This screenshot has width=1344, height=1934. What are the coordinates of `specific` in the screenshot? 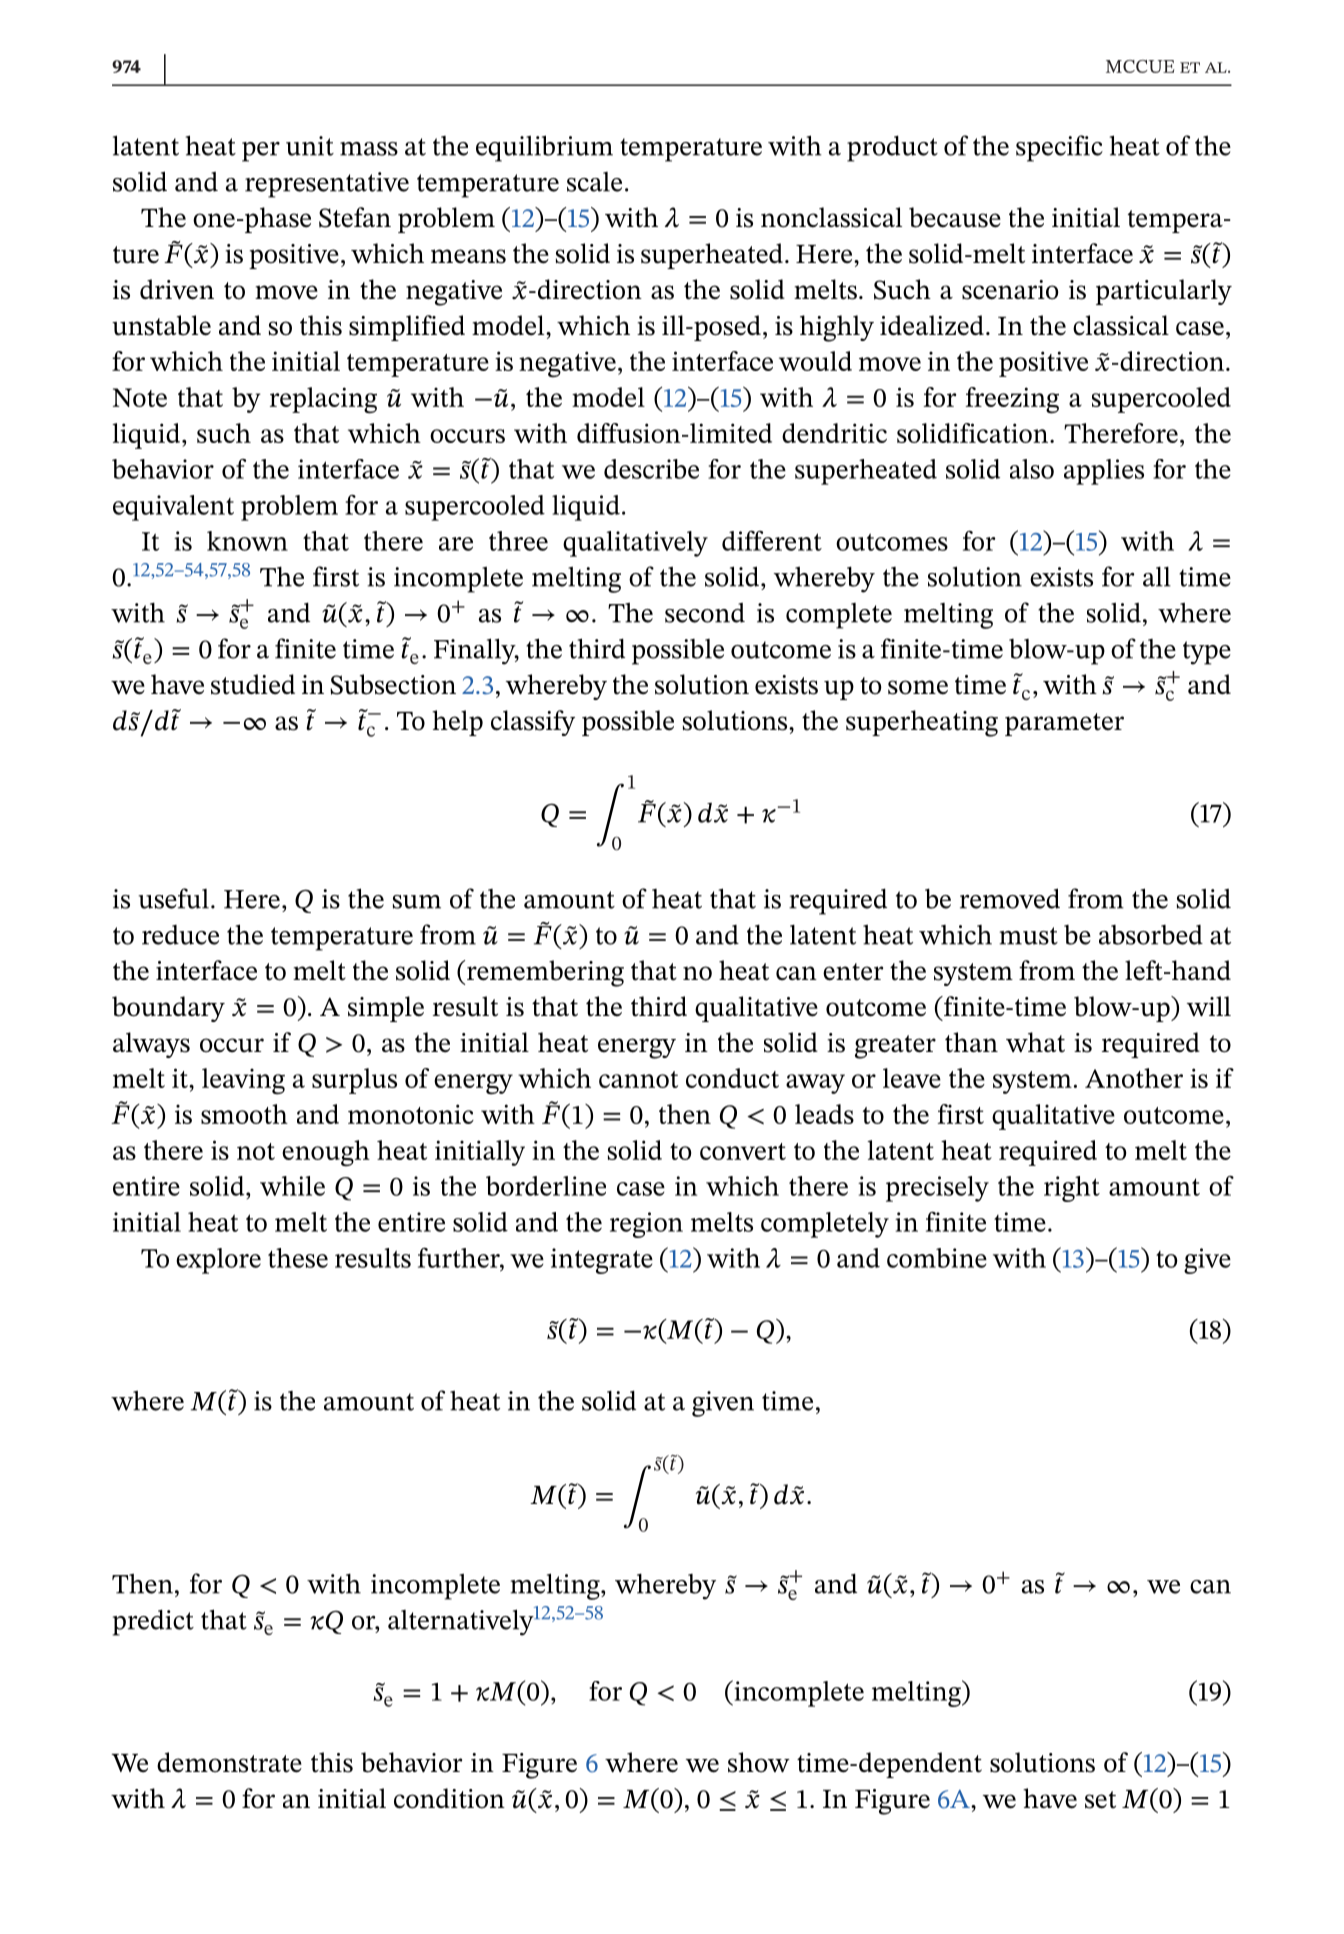 It's located at (1059, 148).
